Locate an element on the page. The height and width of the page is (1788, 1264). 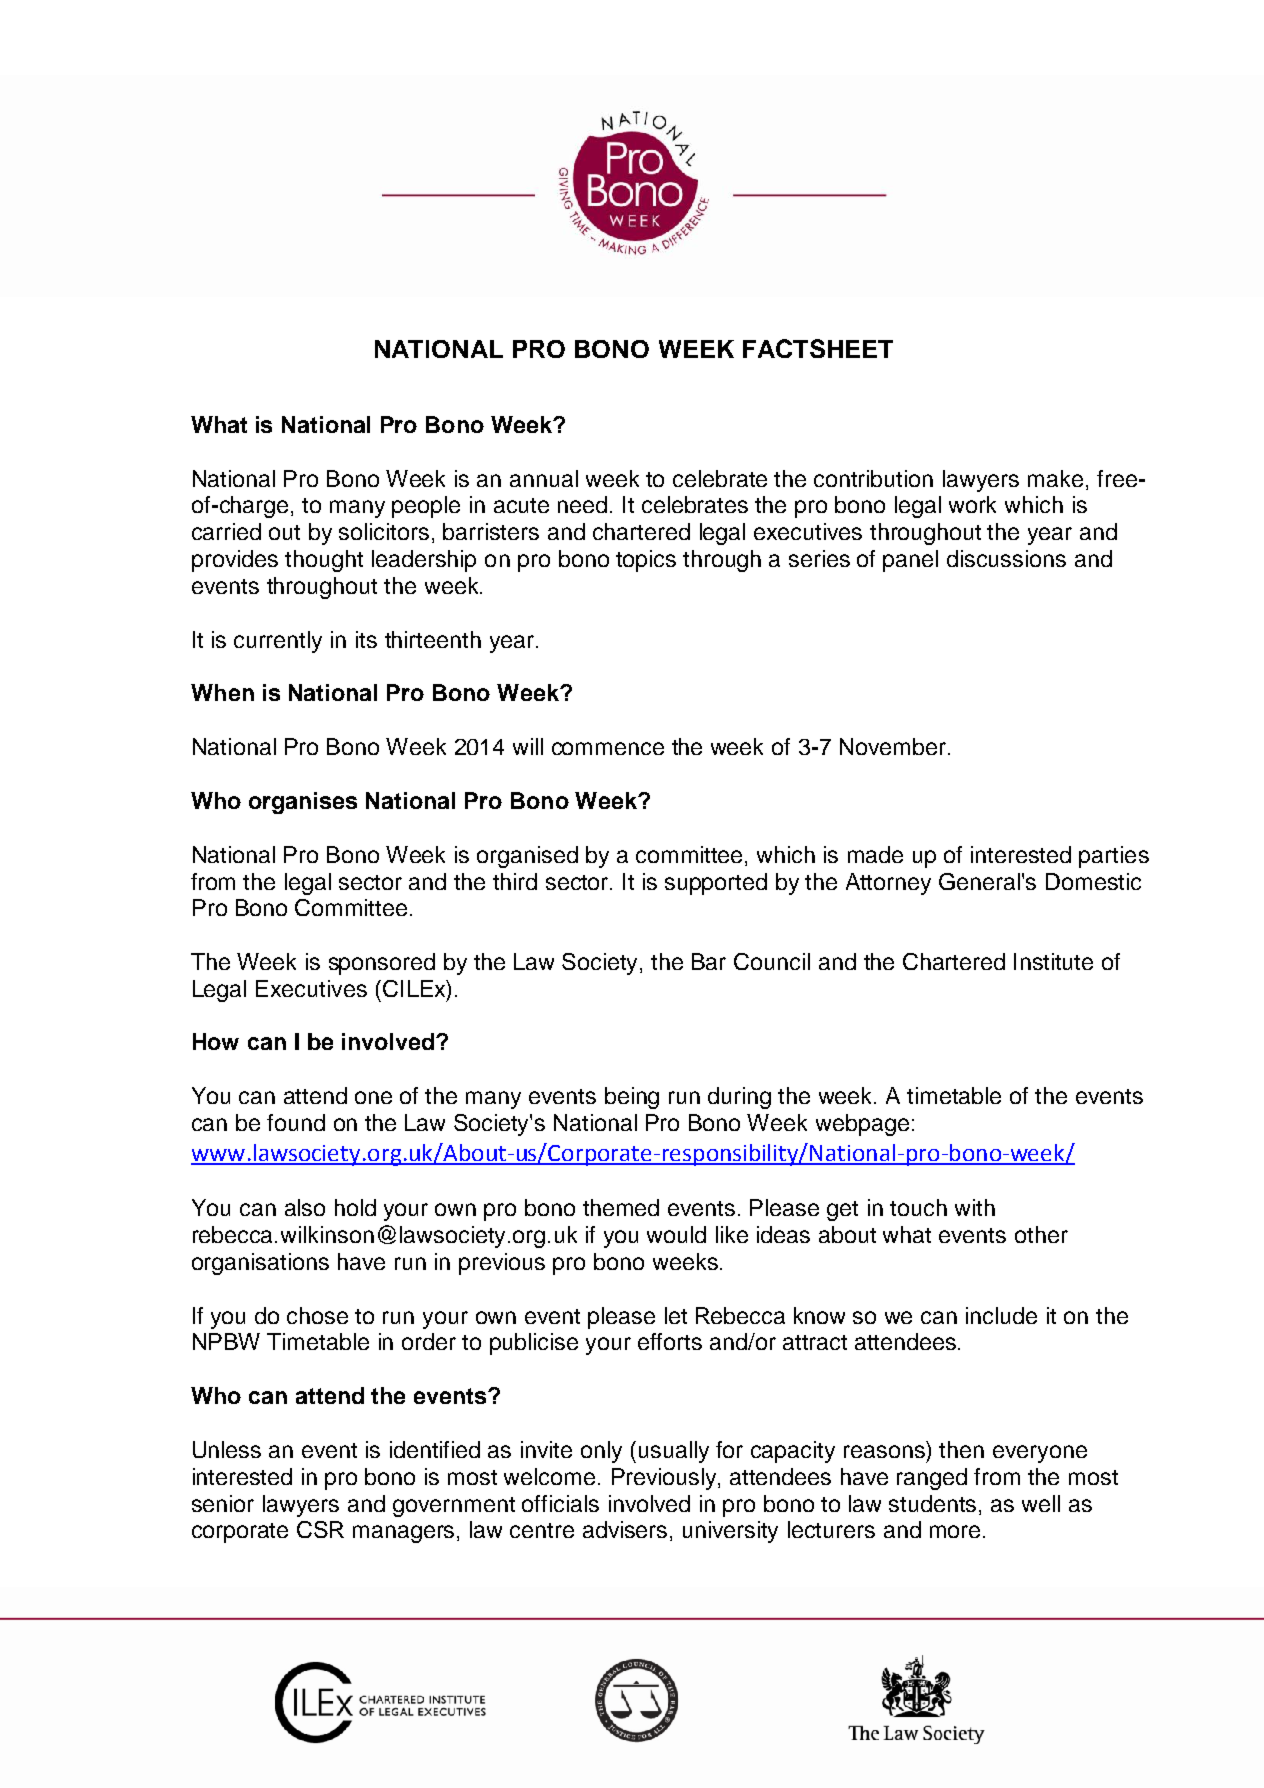
Institute is located at coordinates (1053, 961).
